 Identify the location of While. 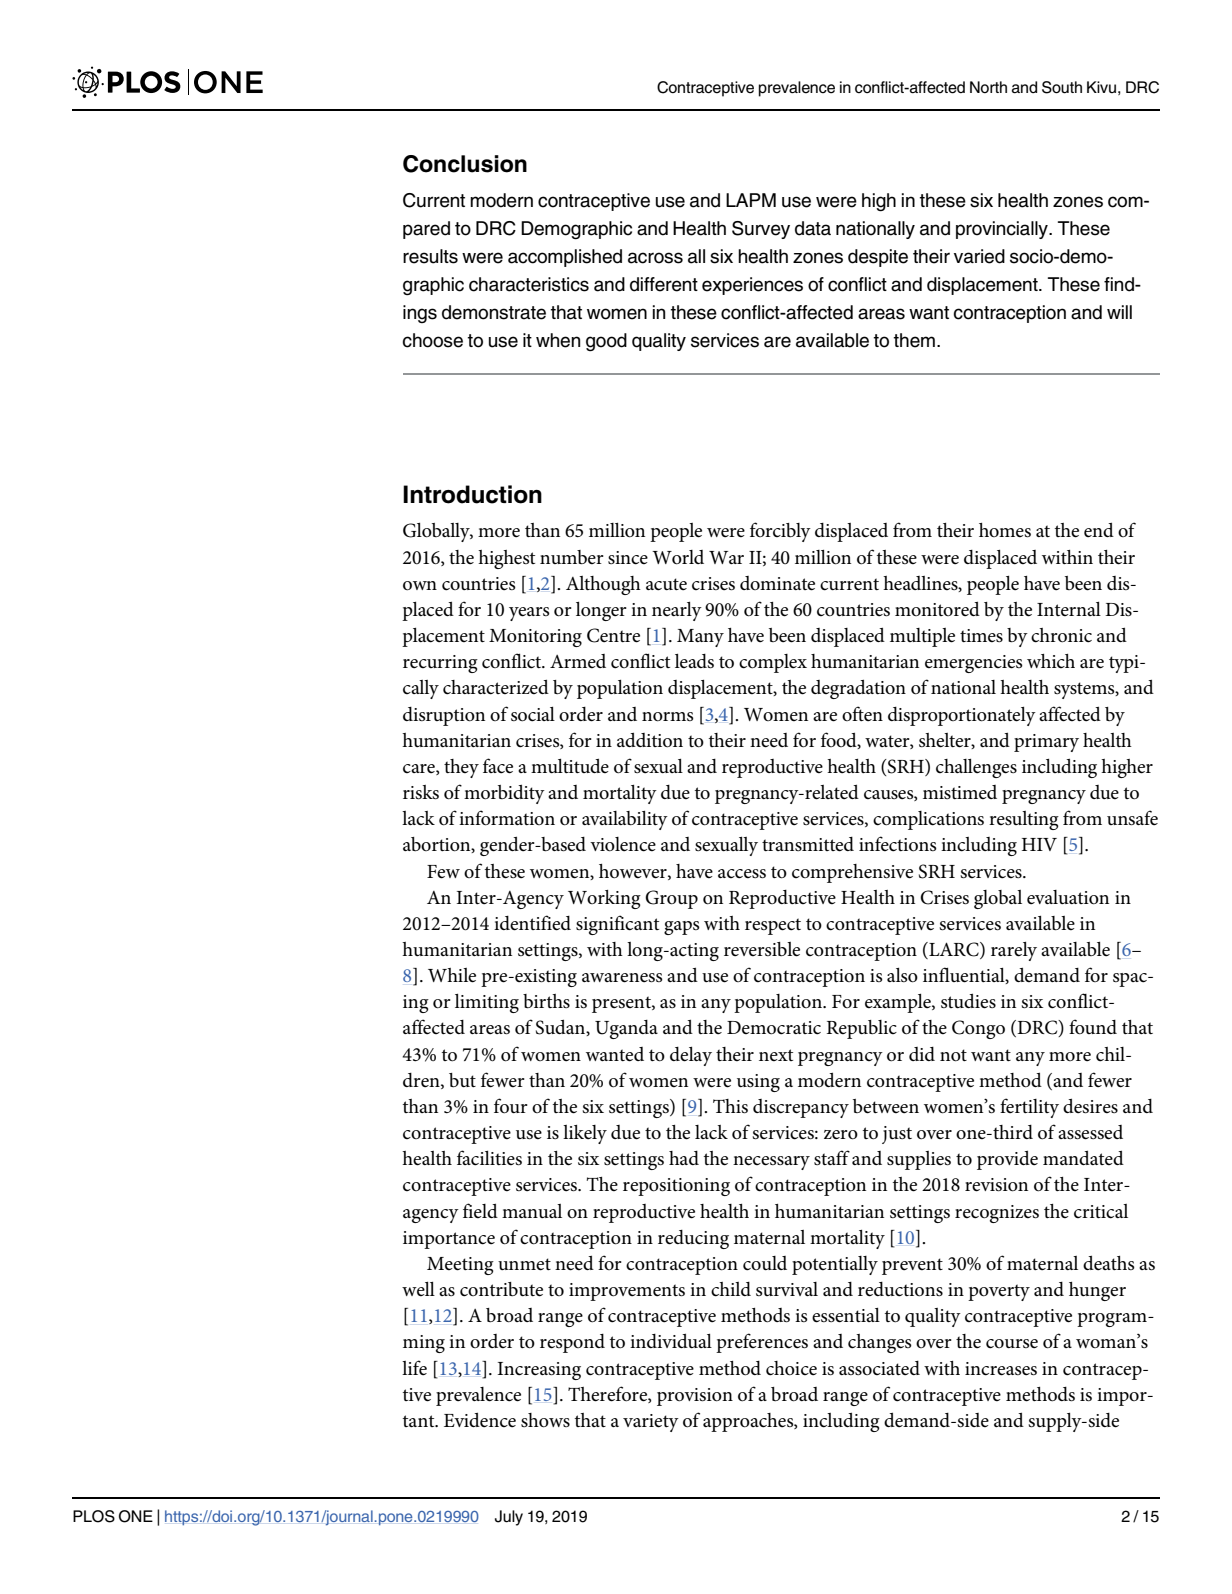
(452, 975).
